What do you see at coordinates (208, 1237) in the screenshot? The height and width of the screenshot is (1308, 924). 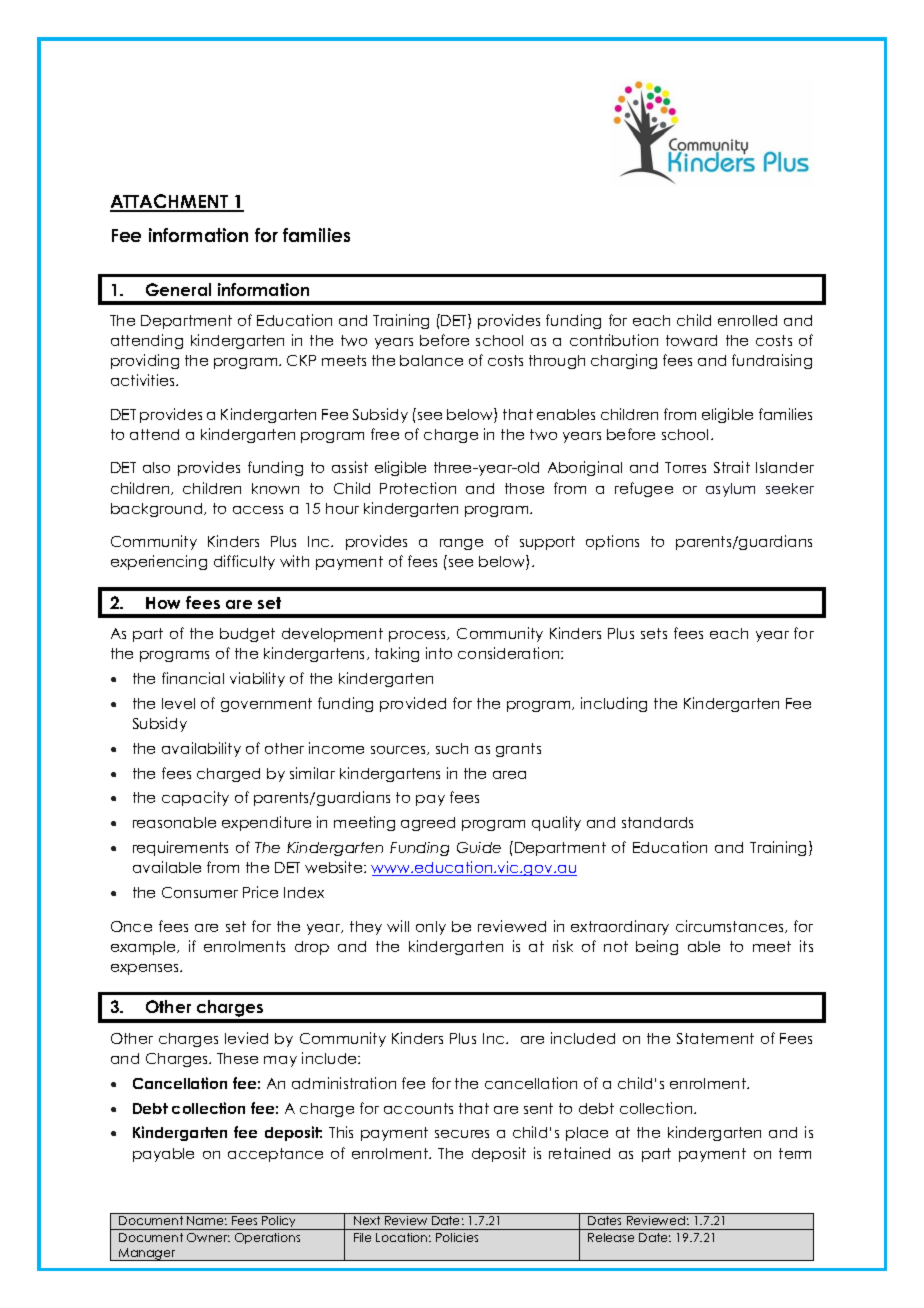 I see `Owner` at bounding box center [208, 1237].
